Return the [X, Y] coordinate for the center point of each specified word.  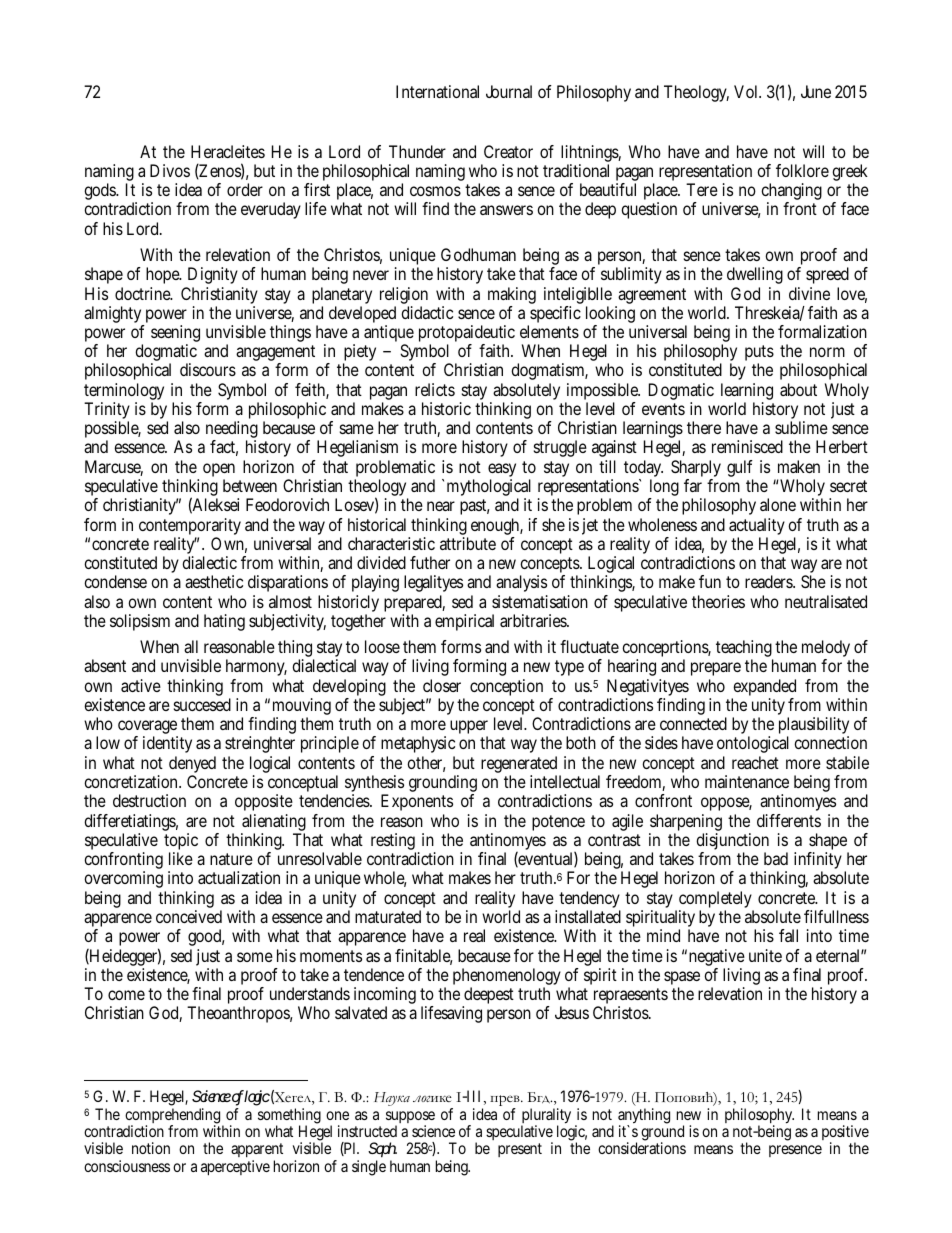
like [181, 858]
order [245, 189]
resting [393, 843]
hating [224, 622]
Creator [508, 151]
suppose [410, 1118]
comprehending [172, 1117]
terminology [124, 393]
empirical [464, 622]
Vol [745, 91]
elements [549, 331]
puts [759, 354]
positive [845, 1134]
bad [776, 858]
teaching [744, 650]
